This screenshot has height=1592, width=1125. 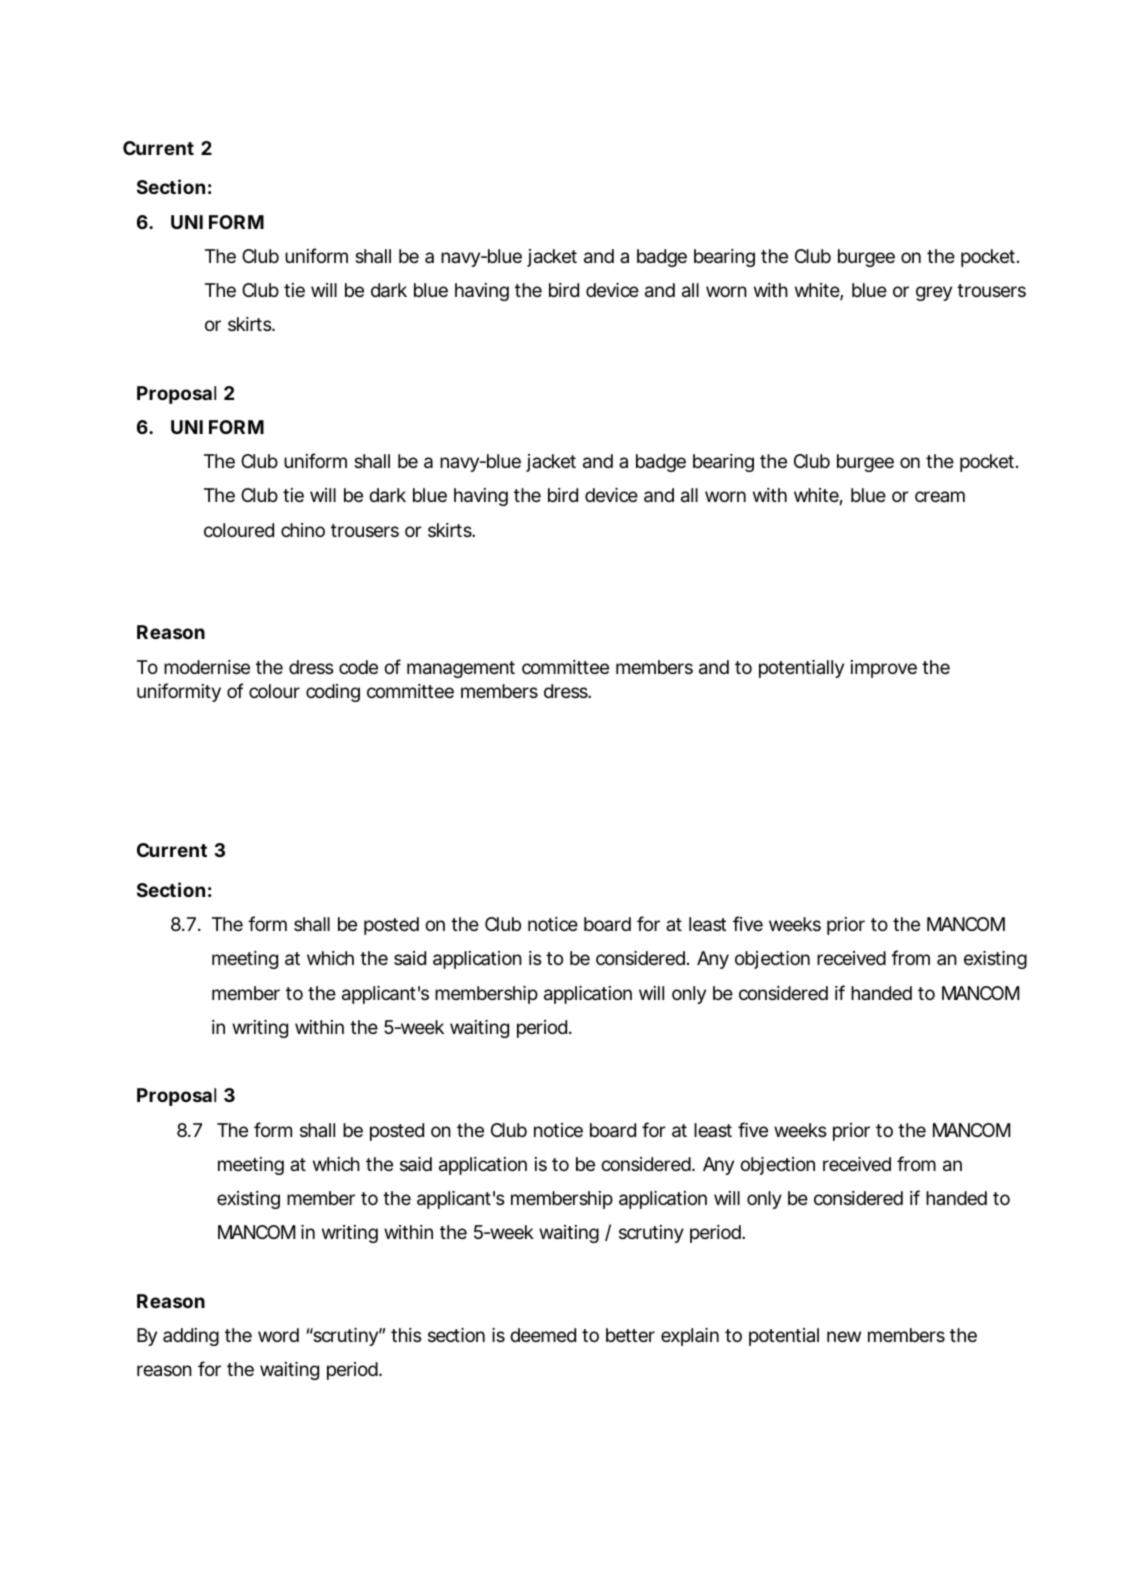 What do you see at coordinates (406, 1335) in the screenshot?
I see `this` at bounding box center [406, 1335].
